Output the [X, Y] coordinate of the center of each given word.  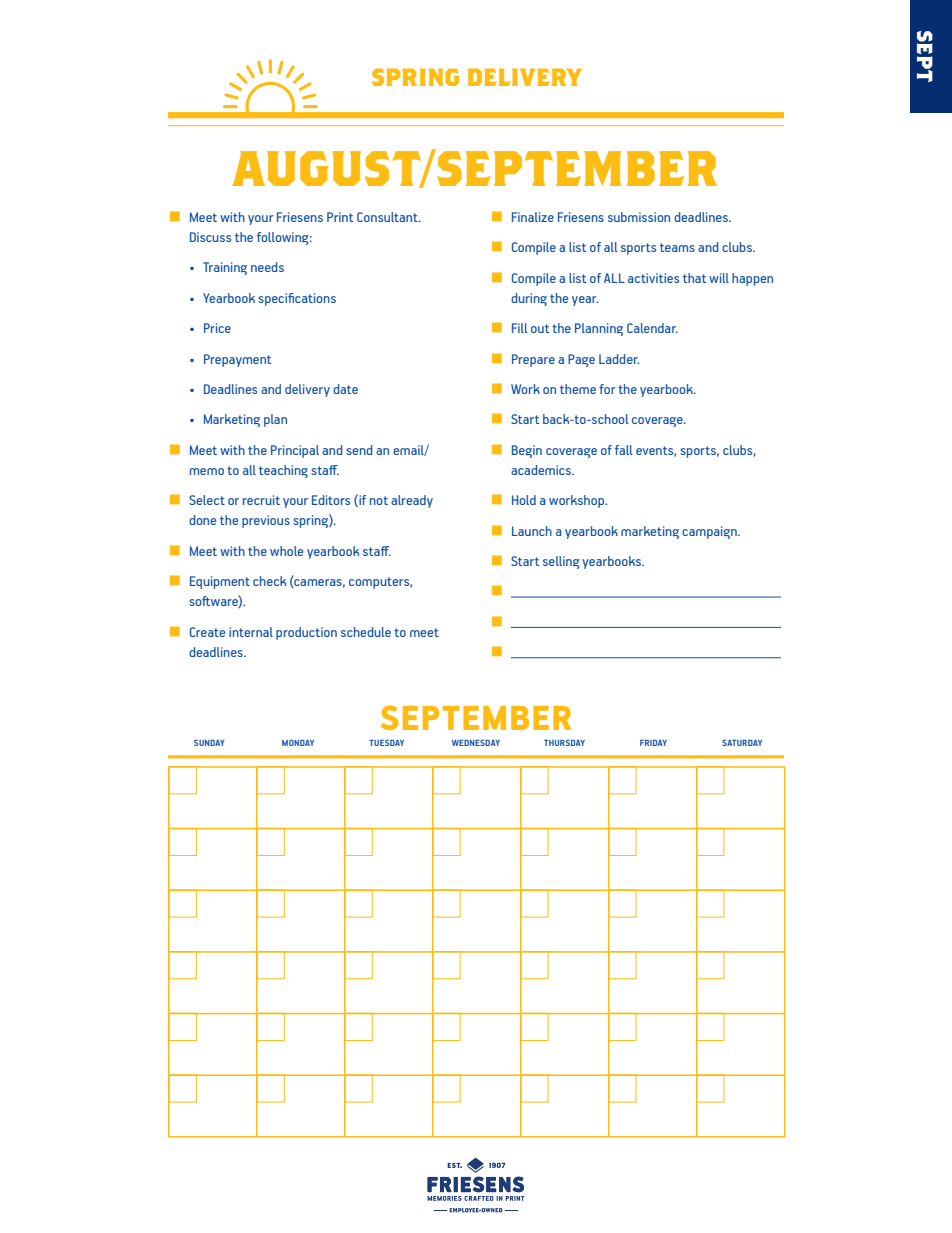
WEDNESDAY [476, 742]
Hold [524, 500]
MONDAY [298, 742]
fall [624, 450]
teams [677, 247]
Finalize [533, 217]
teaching [283, 471]
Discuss [210, 237]
